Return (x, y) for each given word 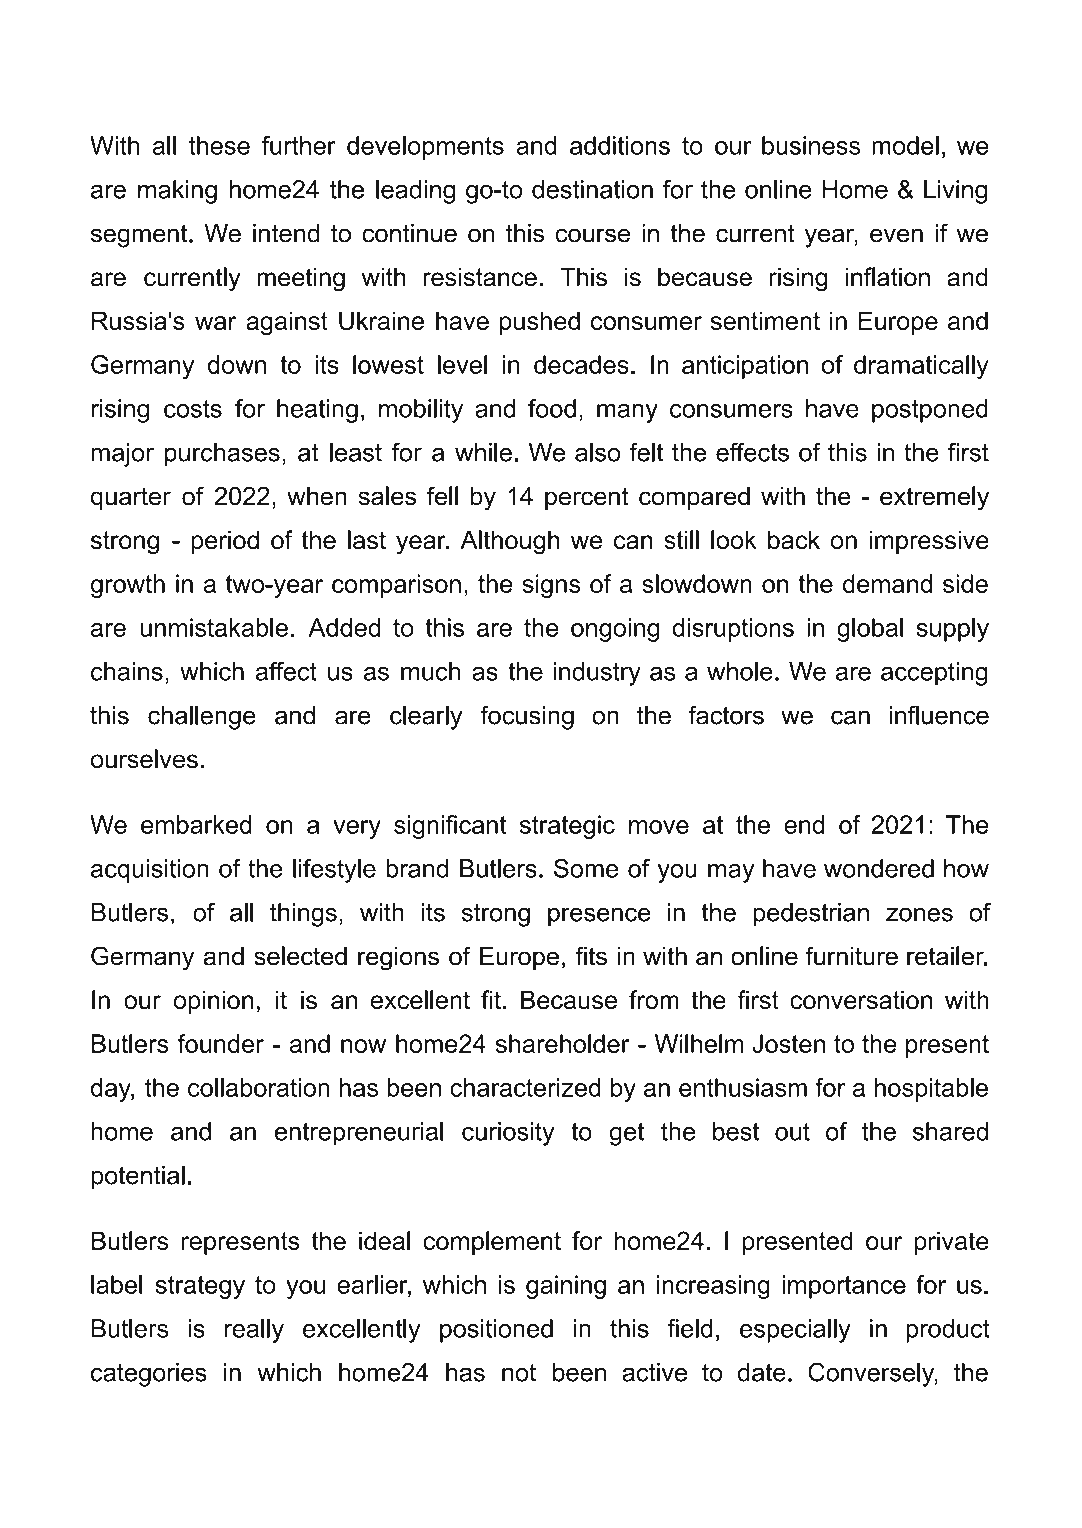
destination (592, 189)
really (254, 1331)
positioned (496, 1331)
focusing (527, 717)
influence (939, 715)
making (177, 192)
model (905, 145)
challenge (202, 718)
